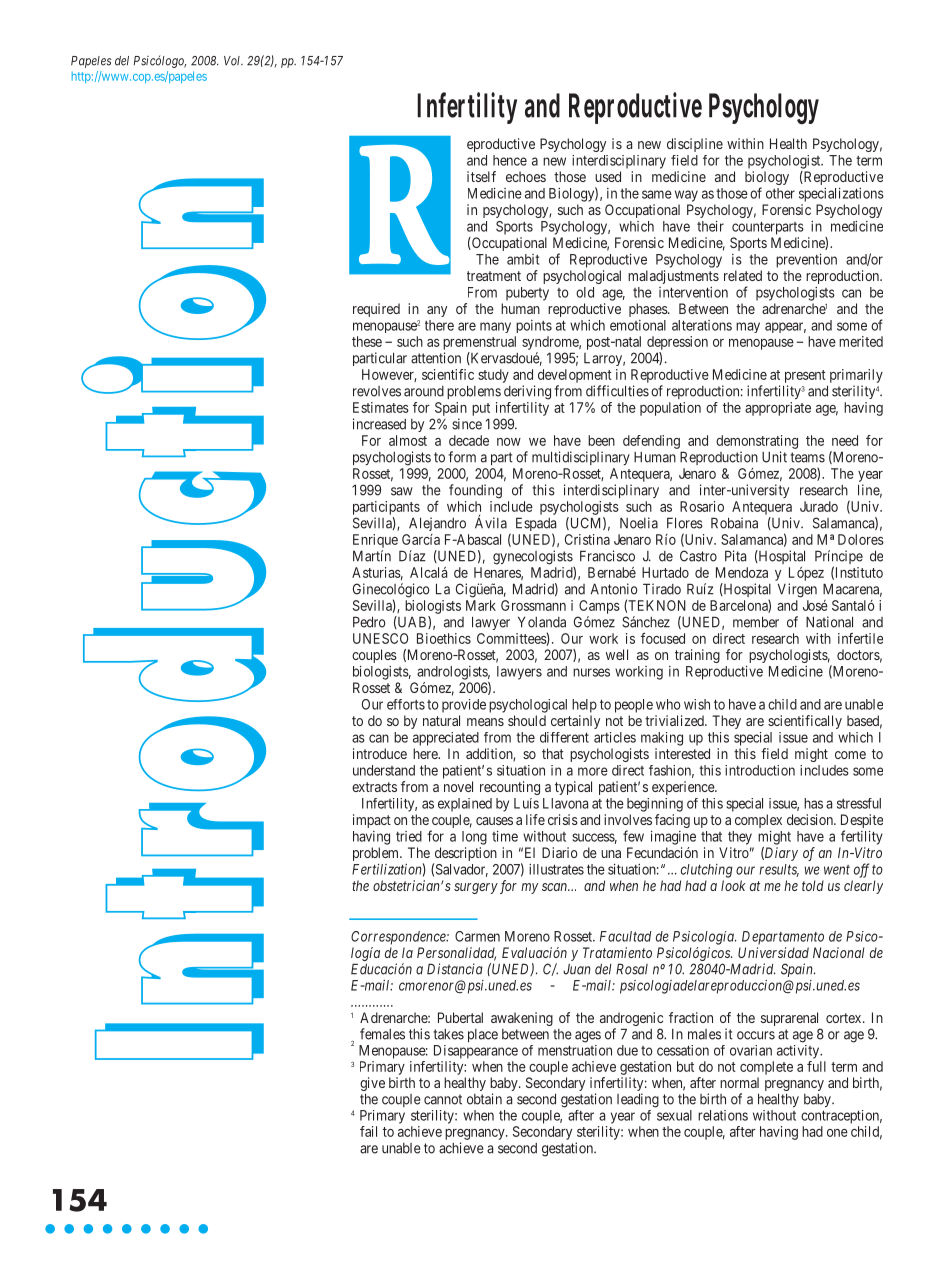 The image size is (952, 1271). I want to click on multidisciplinary, so click(581, 458).
